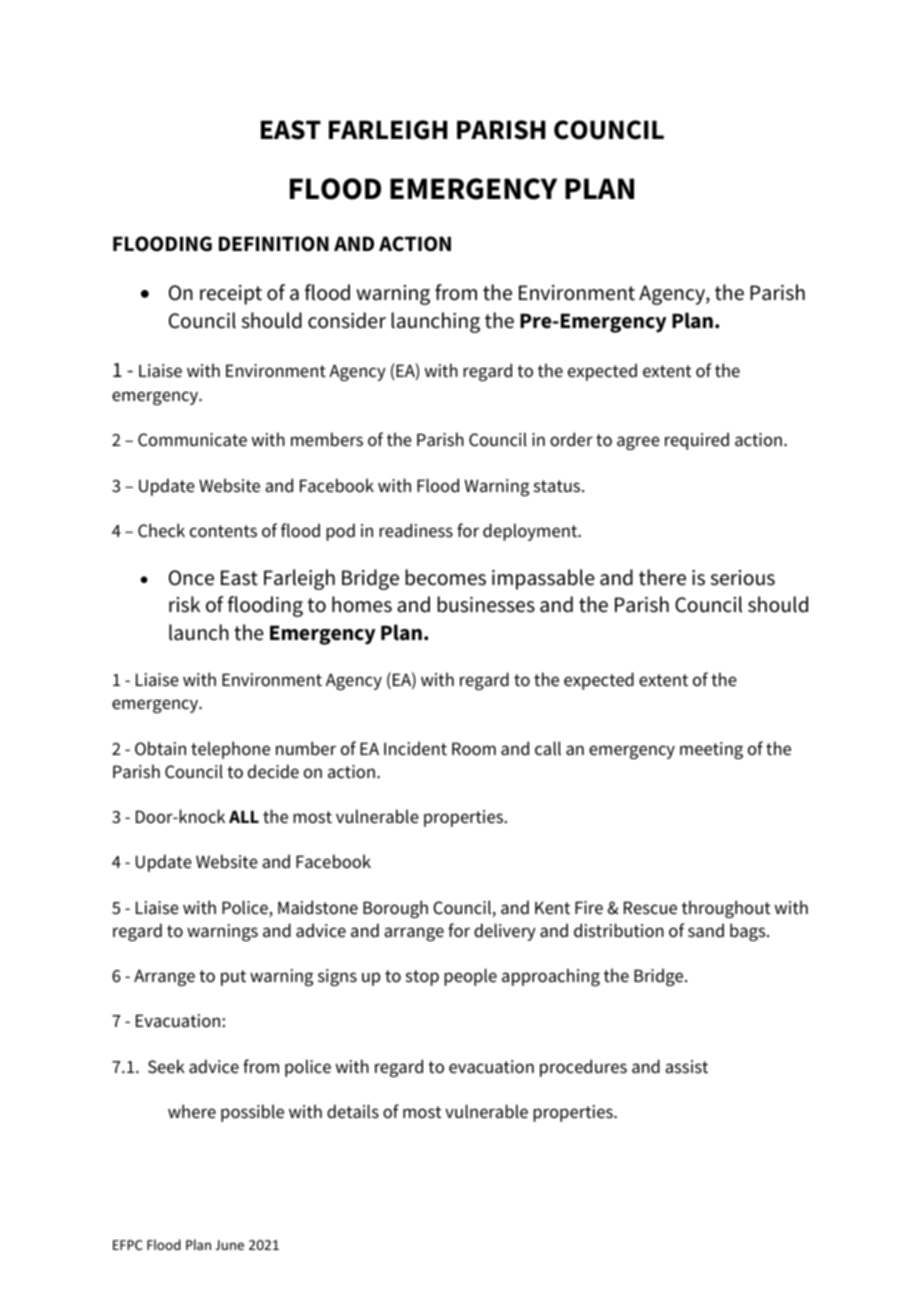 This screenshot has height=1309, width=924. What do you see at coordinates (686, 1067) in the screenshot?
I see `assist` at bounding box center [686, 1067].
